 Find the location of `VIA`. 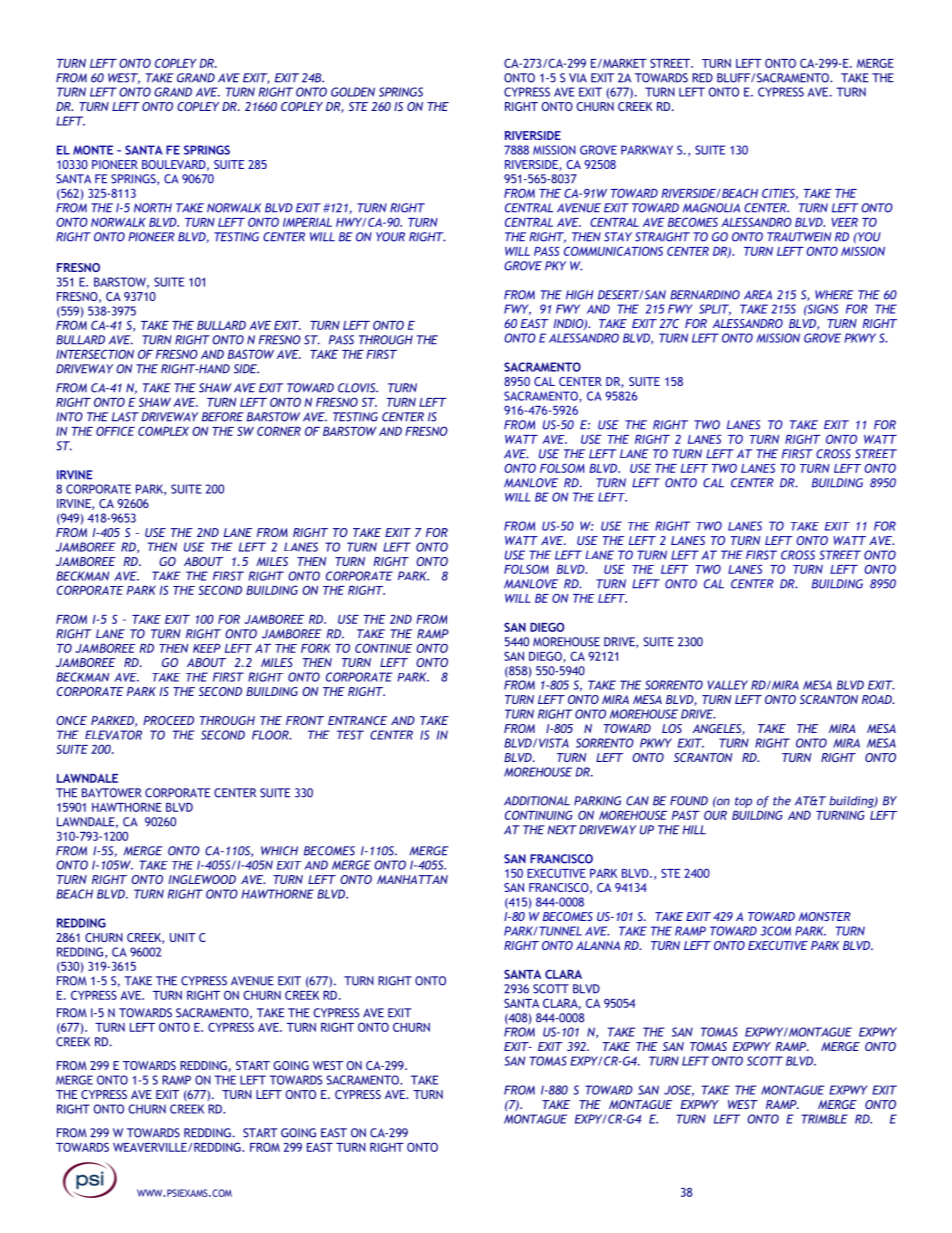

VIA is located at coordinates (578, 78).
